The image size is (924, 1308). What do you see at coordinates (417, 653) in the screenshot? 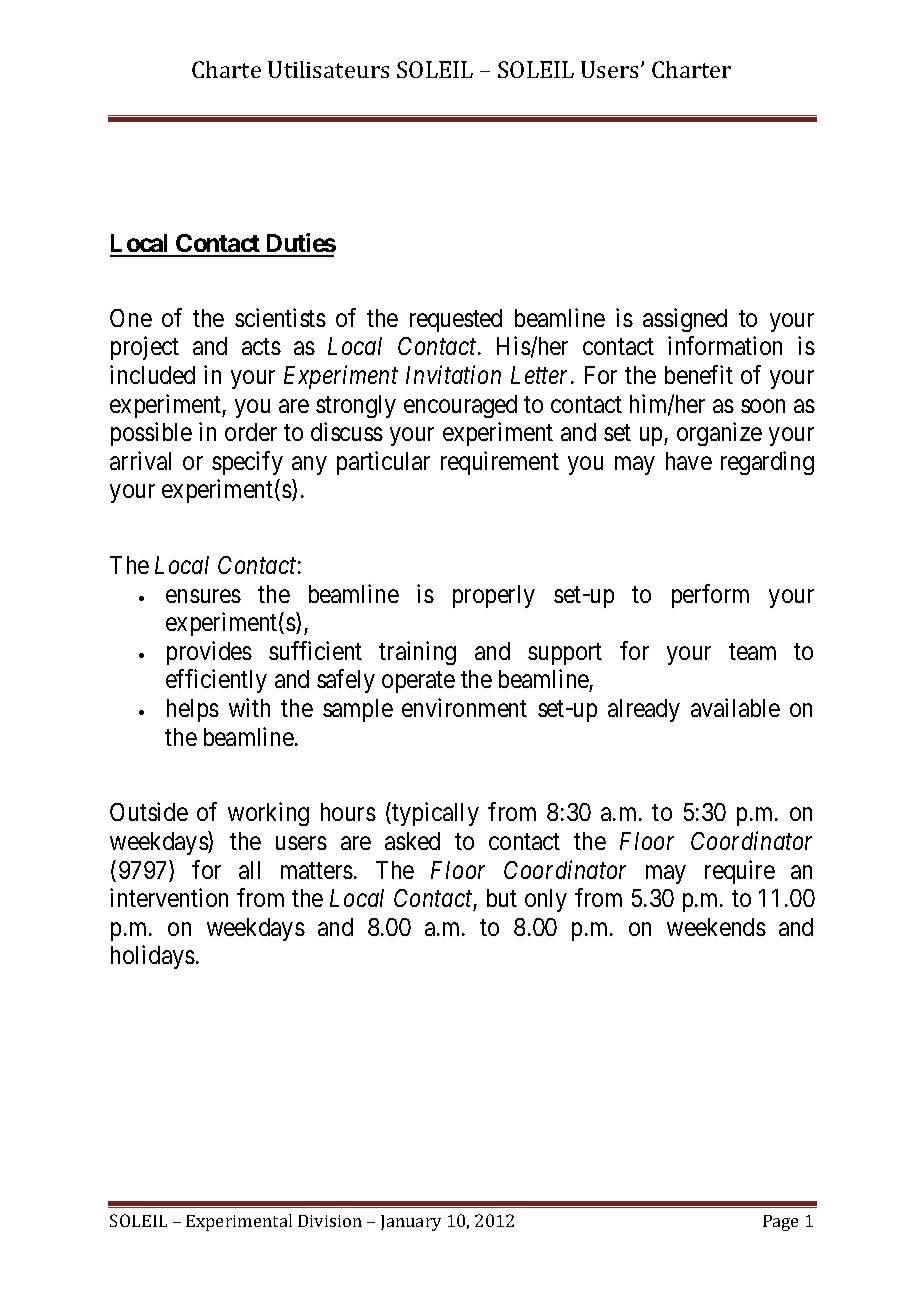
I see `training` at bounding box center [417, 653].
